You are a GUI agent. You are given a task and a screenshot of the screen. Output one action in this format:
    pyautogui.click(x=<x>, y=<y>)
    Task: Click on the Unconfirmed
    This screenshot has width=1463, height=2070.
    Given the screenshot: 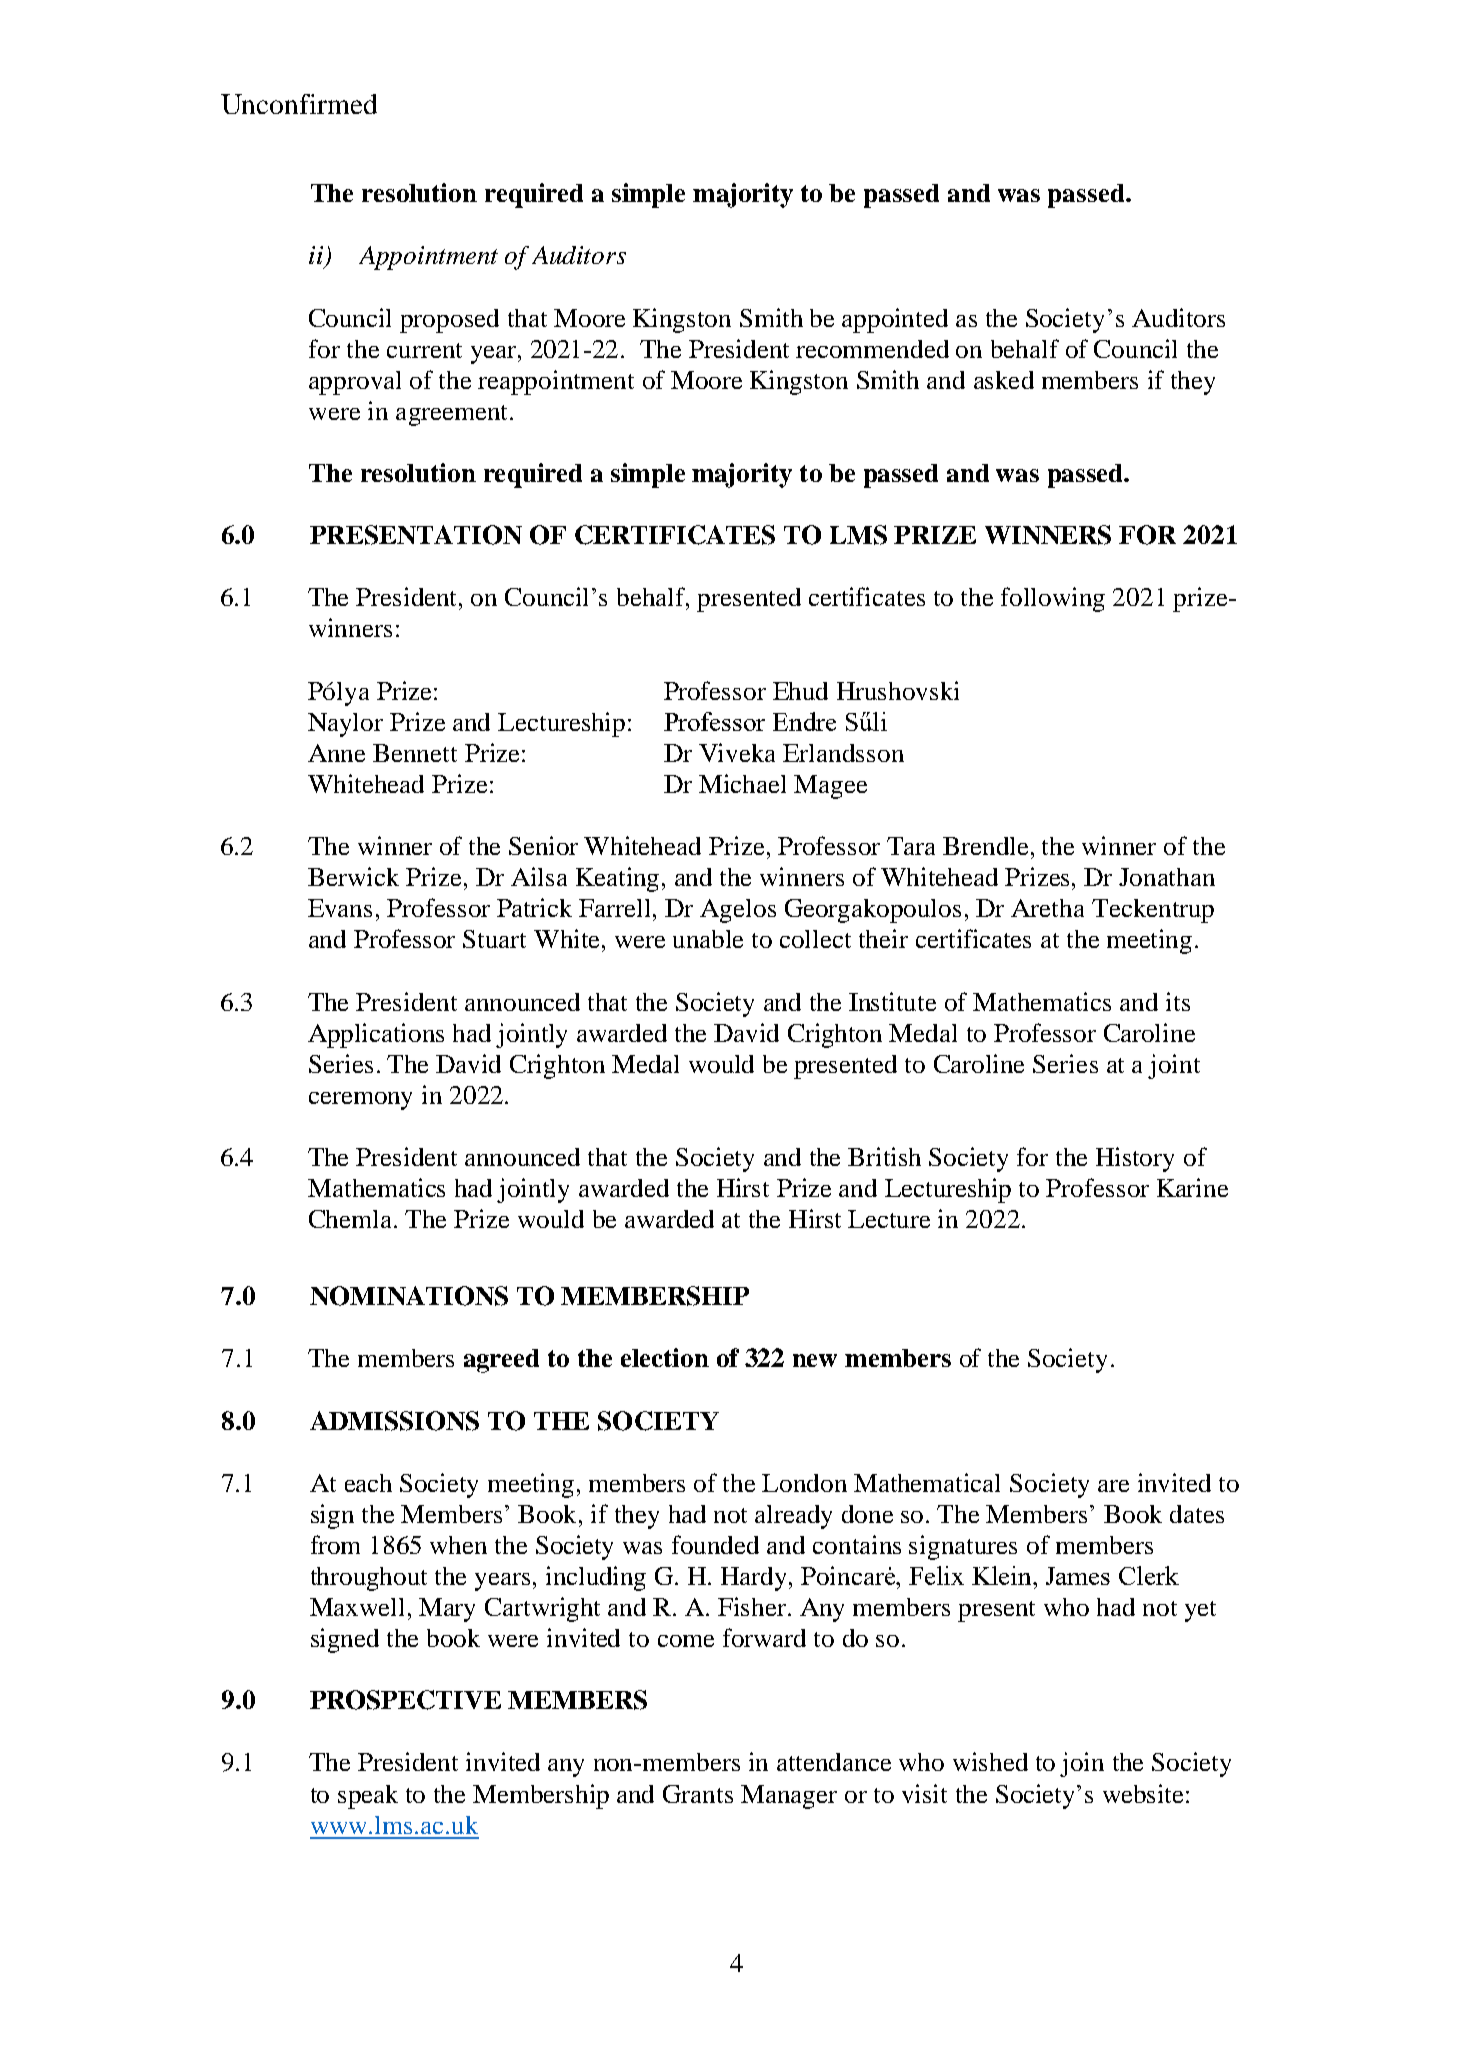 What is the action you would take?
    pyautogui.click(x=299, y=104)
